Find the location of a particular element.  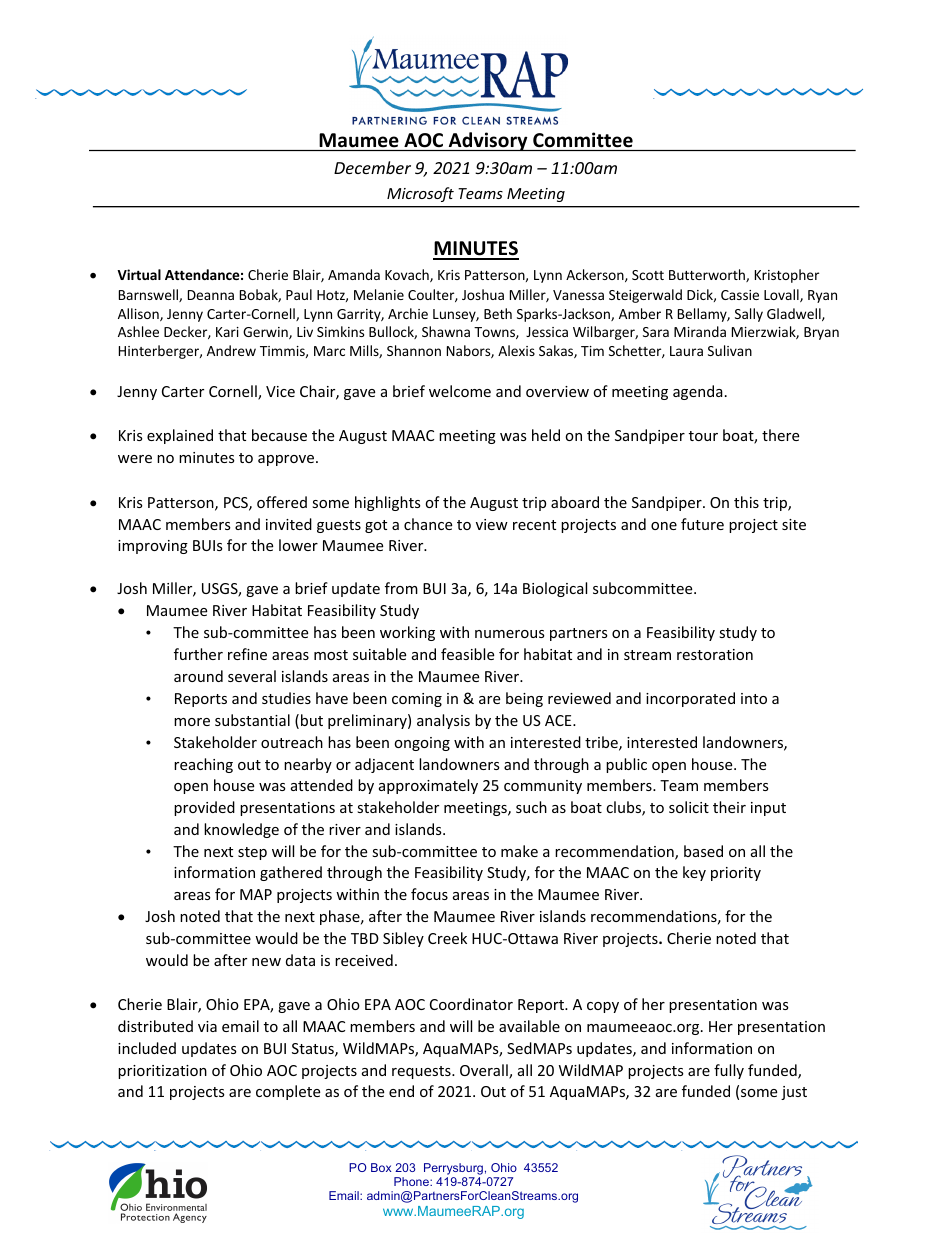

Advisory is located at coordinates (488, 141).
